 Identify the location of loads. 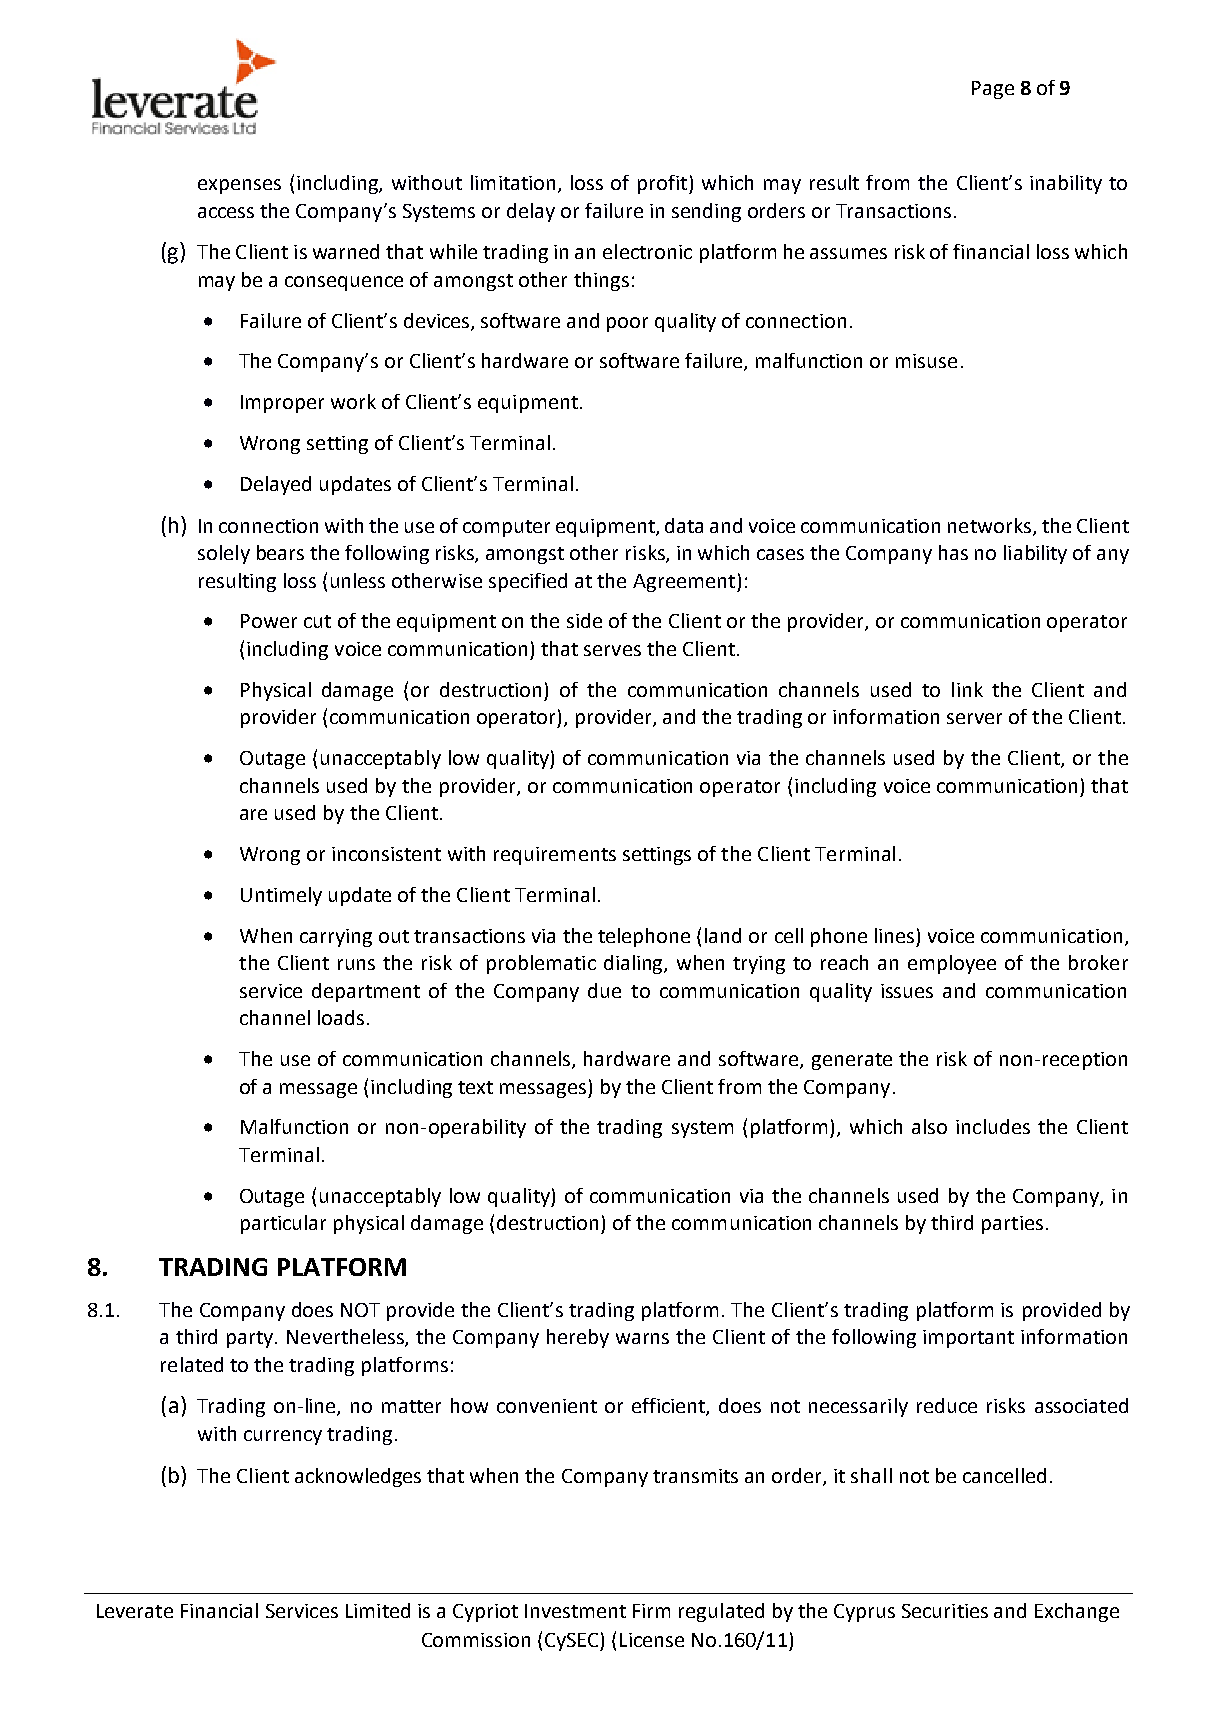
(341, 1017).
